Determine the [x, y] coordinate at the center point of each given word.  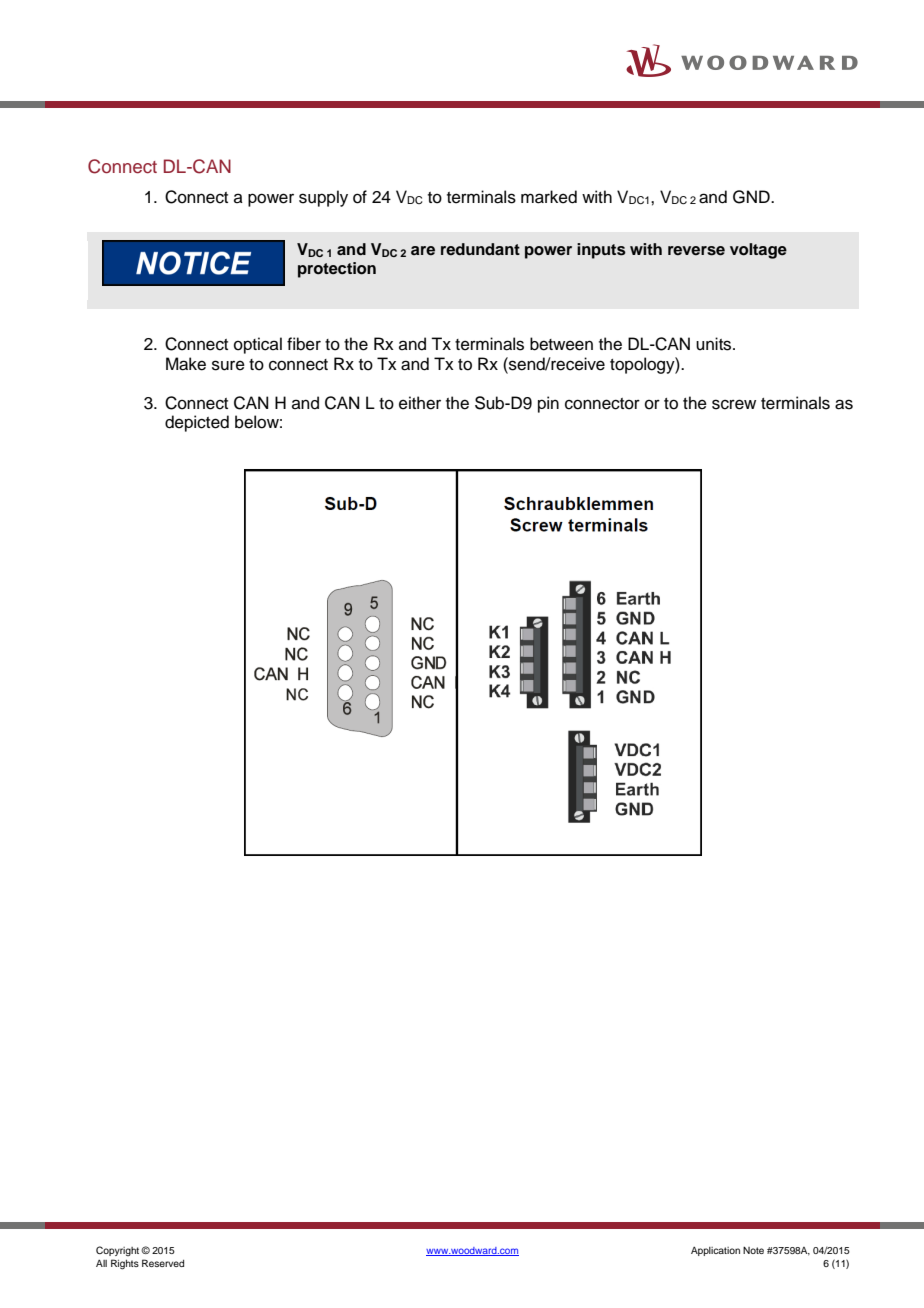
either [420, 403]
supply [323, 198]
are [423, 251]
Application [715, 1251]
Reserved [163, 1263]
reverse [696, 251]
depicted [197, 423]
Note [753, 1250]
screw [734, 404]
